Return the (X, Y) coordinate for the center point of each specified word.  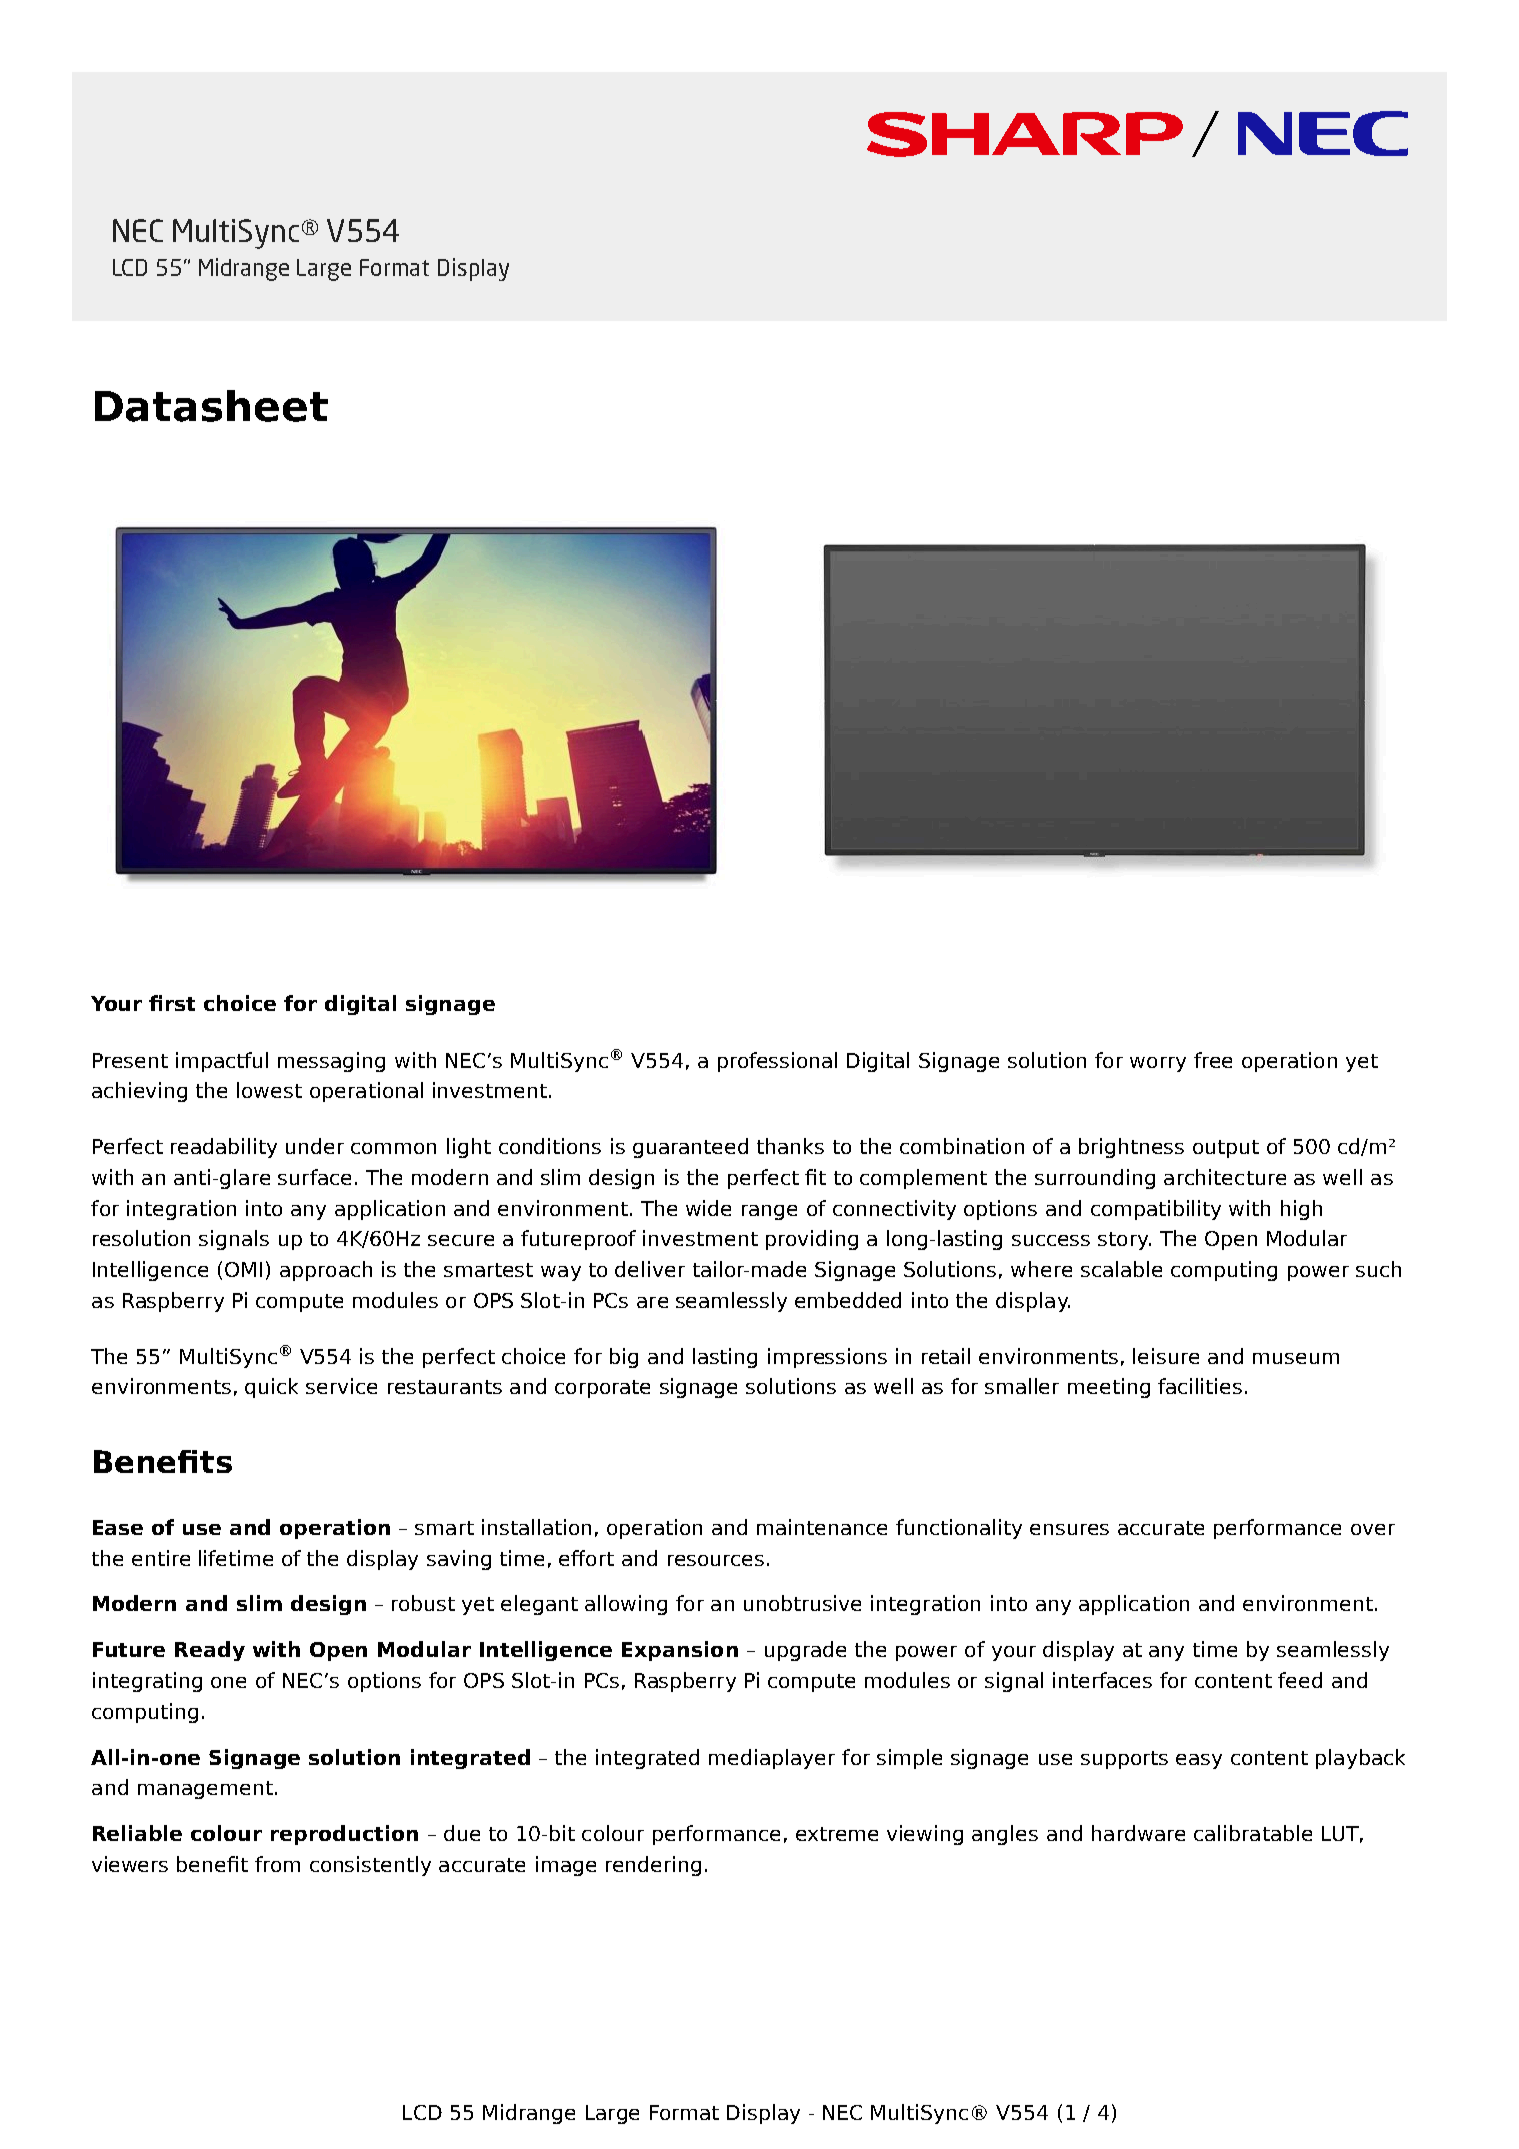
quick (271, 1388)
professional (777, 1062)
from (277, 1864)
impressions (827, 1358)
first (172, 1003)
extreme (837, 1834)
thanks (790, 1146)
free (1213, 1060)
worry (1158, 1064)
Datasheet (211, 406)
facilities (1200, 1386)
